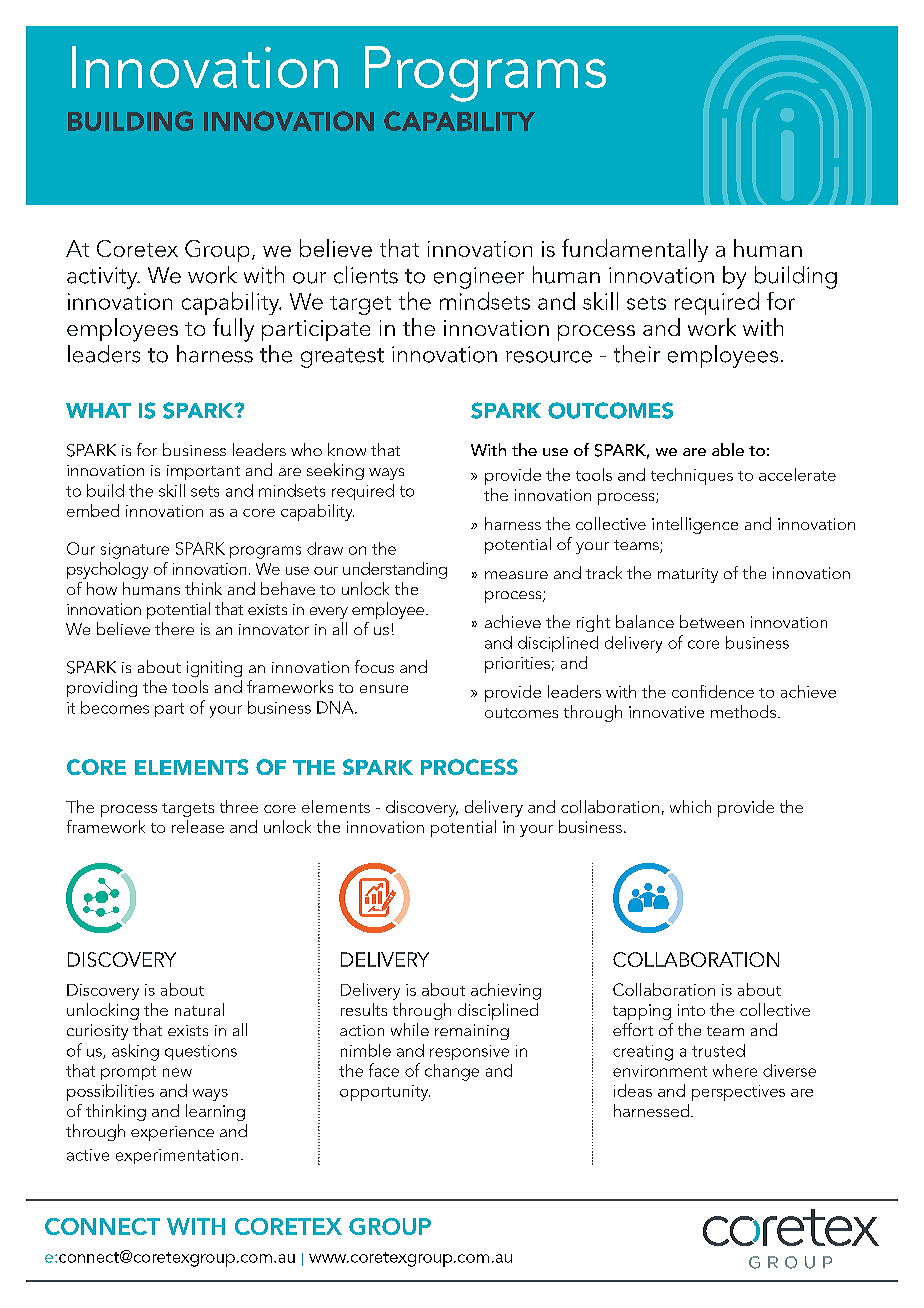 The image size is (924, 1308). What do you see at coordinates (688, 575) in the document?
I see `maturity` at bounding box center [688, 575].
